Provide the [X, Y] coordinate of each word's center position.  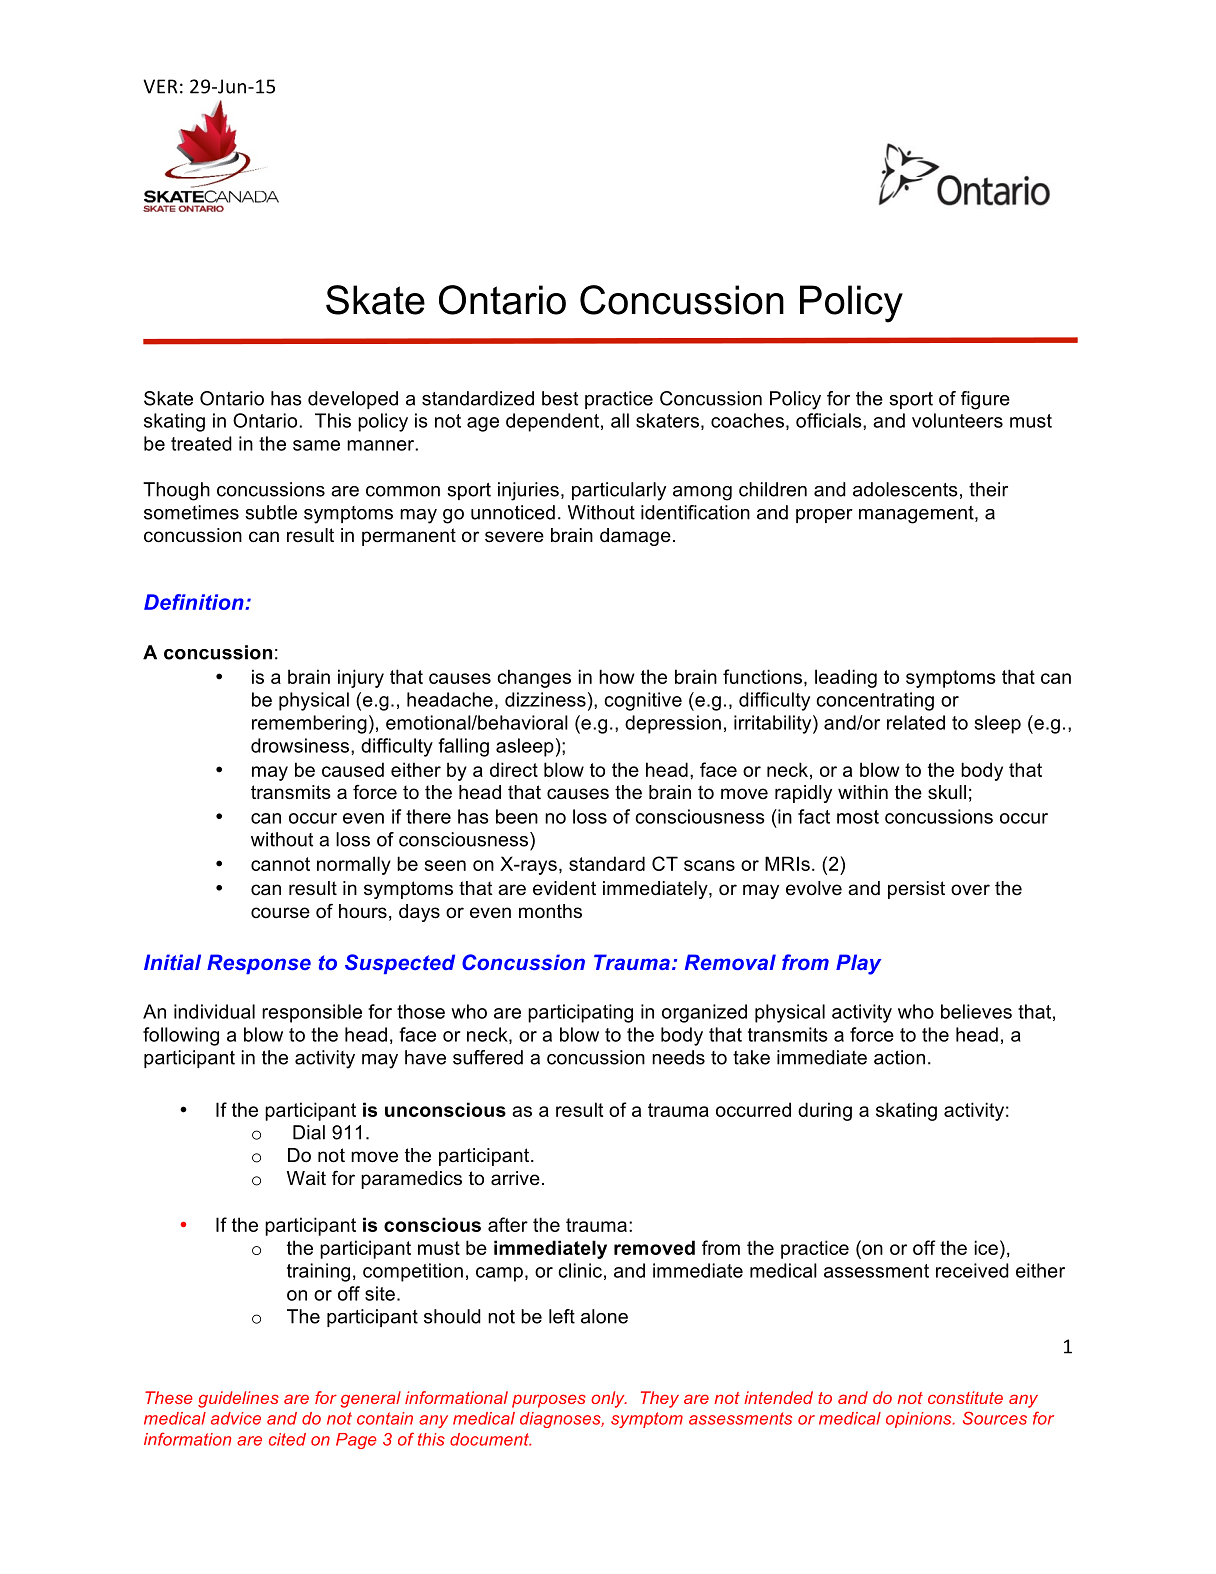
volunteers [957, 420]
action [899, 1057]
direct [514, 769]
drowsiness [301, 745]
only [609, 1399]
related [916, 722]
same [316, 445]
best [560, 398]
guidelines [238, 1399]
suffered [488, 1057]
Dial [309, 1132]
